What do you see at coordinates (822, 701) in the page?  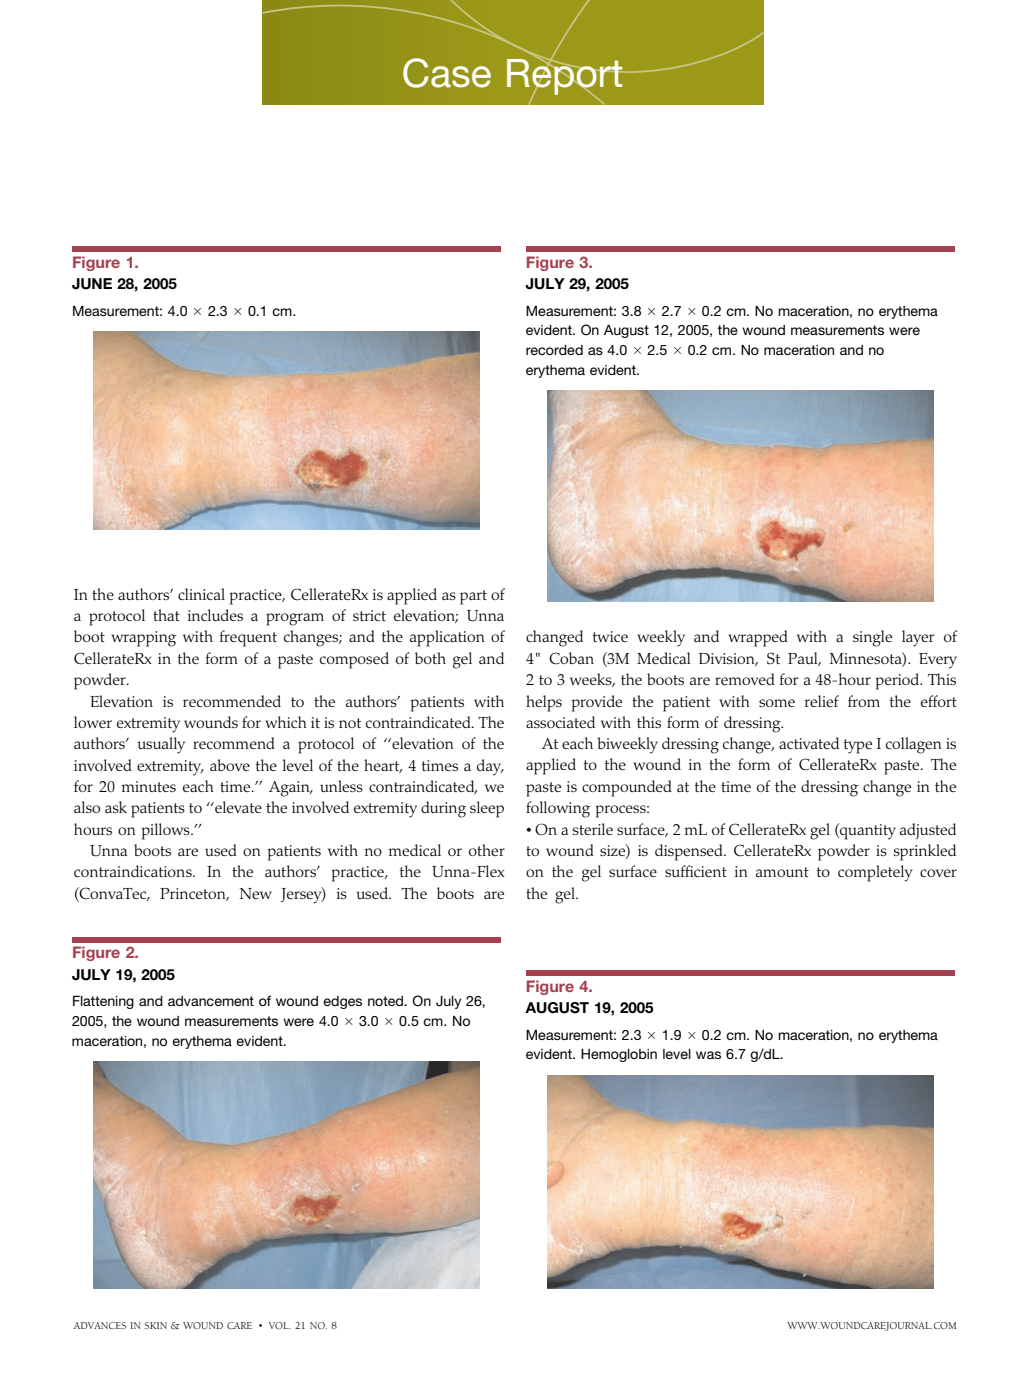 I see `relief` at bounding box center [822, 701].
